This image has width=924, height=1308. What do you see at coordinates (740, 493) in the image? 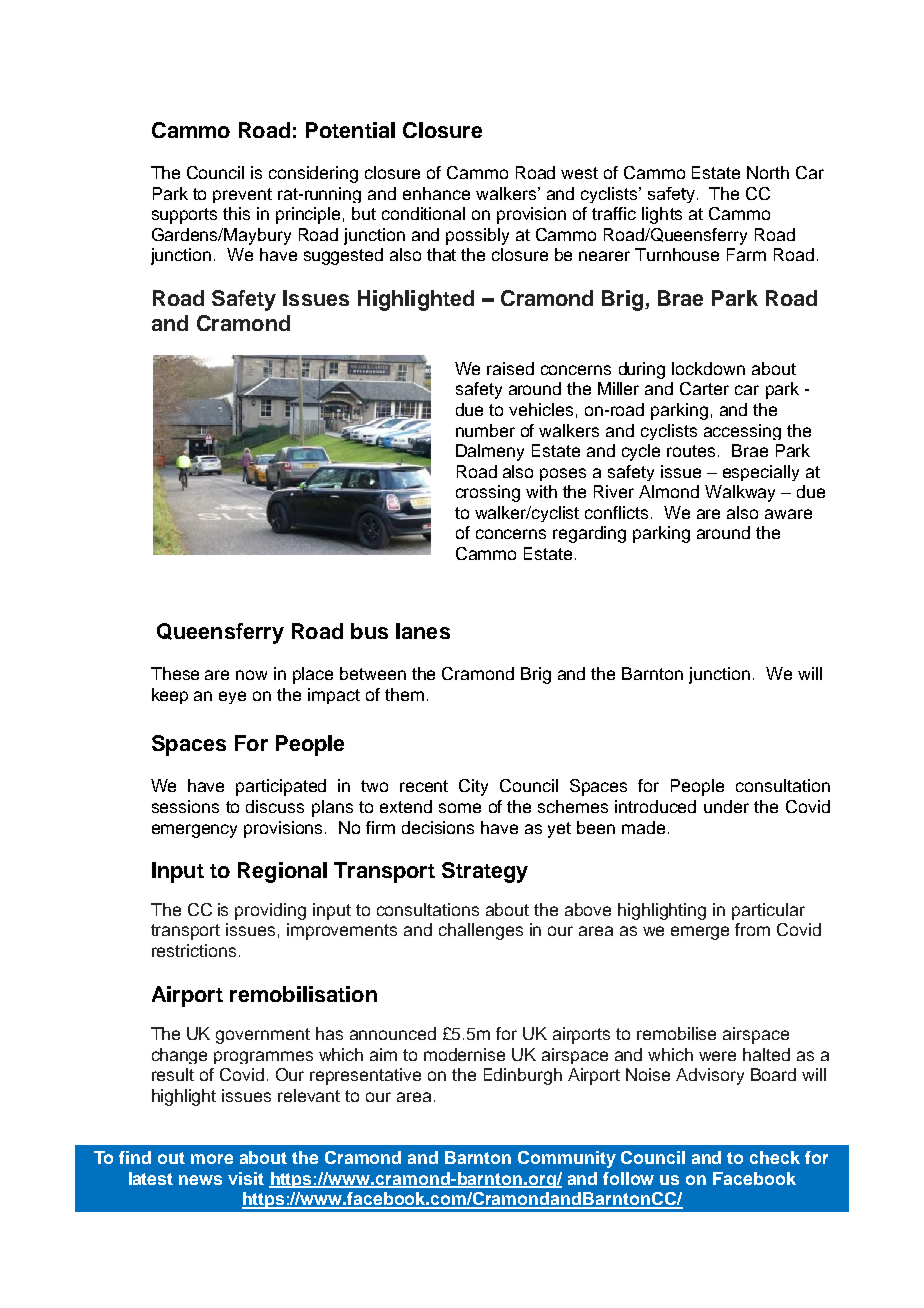
I see `Walkway` at bounding box center [740, 493].
